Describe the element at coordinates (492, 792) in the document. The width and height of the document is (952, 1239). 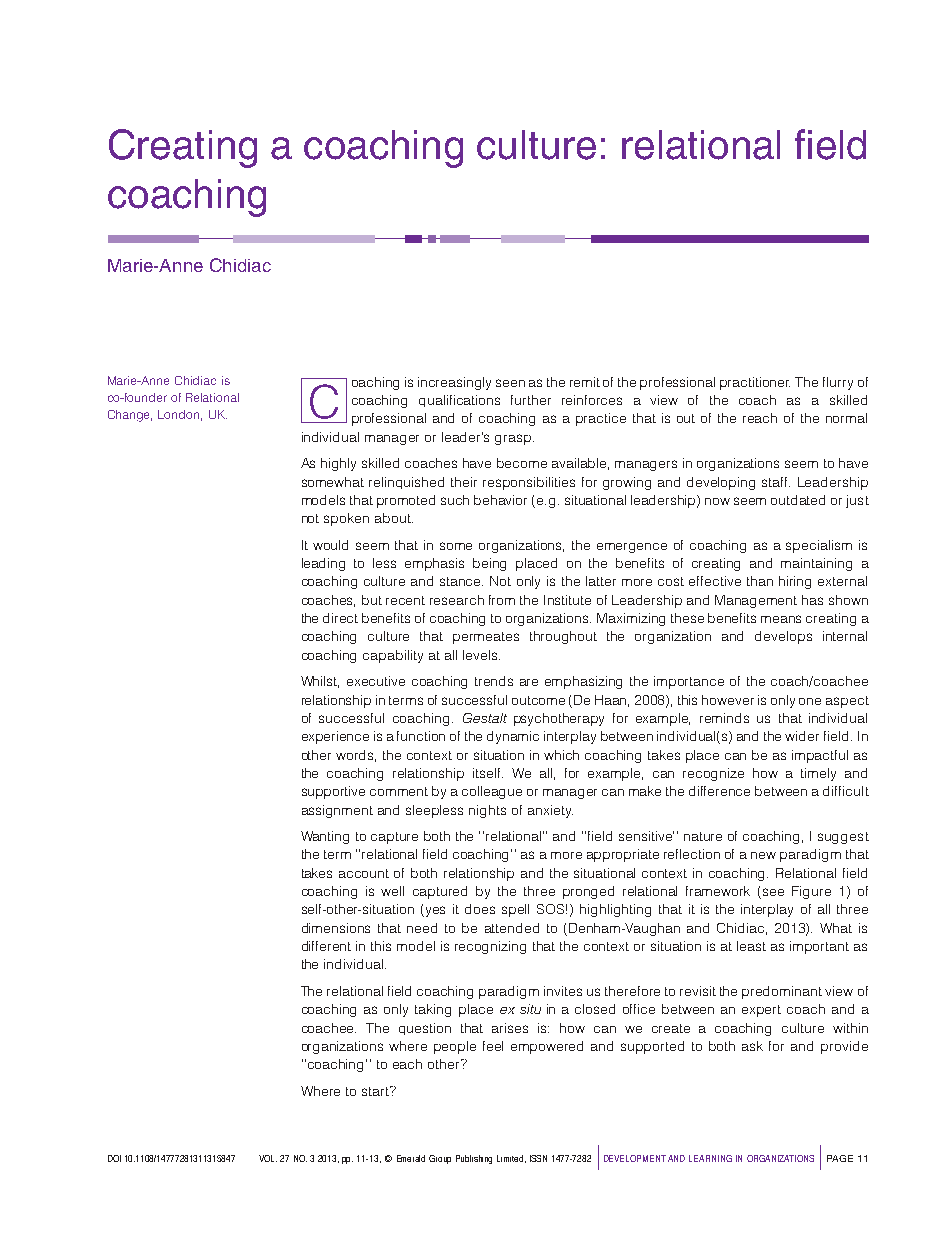
I see `colleague` at that location.
